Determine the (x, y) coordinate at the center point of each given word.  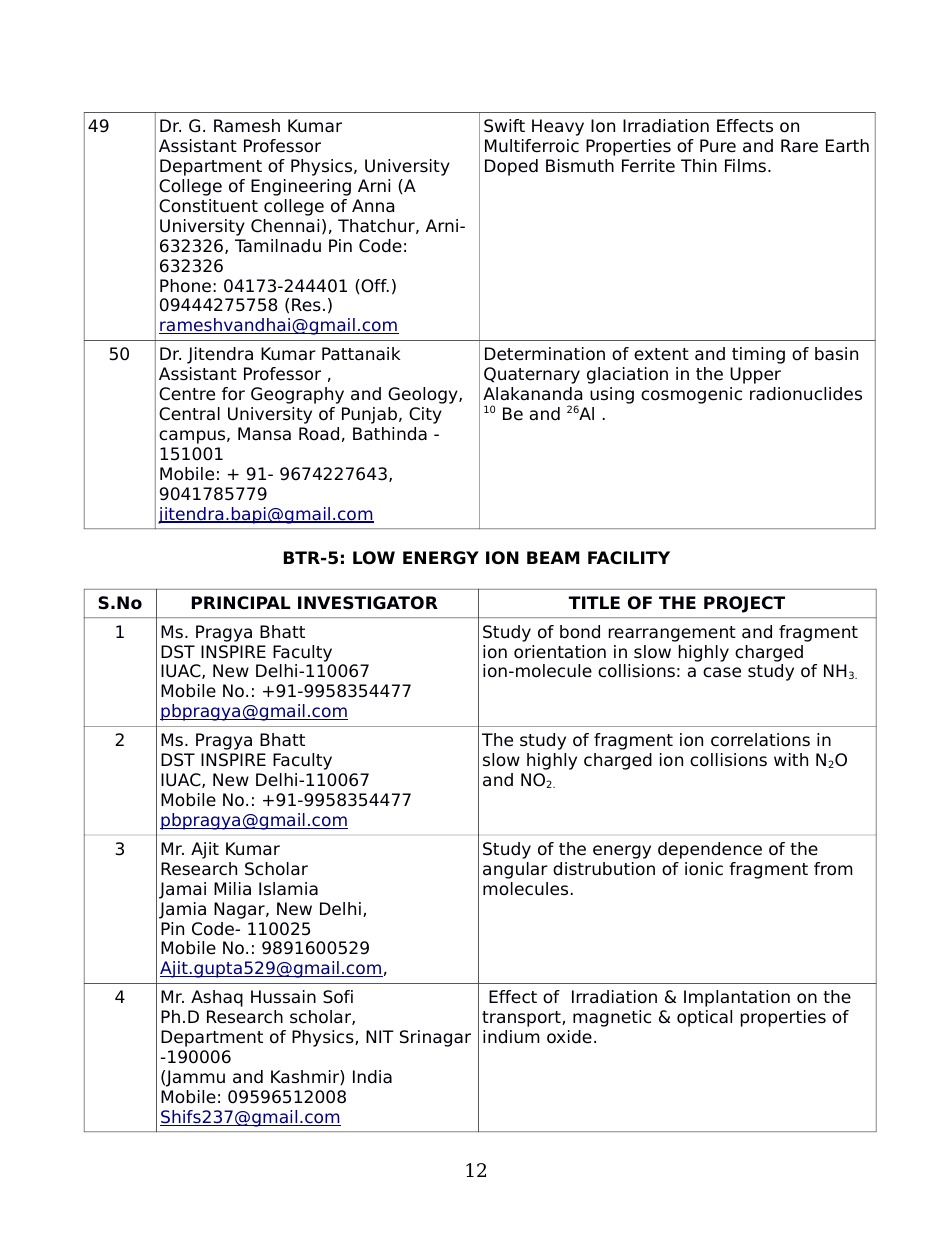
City (425, 415)
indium (511, 1037)
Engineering (301, 187)
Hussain (283, 997)
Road (319, 434)
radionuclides (806, 394)
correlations (760, 740)
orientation (560, 652)
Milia (232, 889)
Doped (511, 167)
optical (704, 1018)
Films (747, 166)
